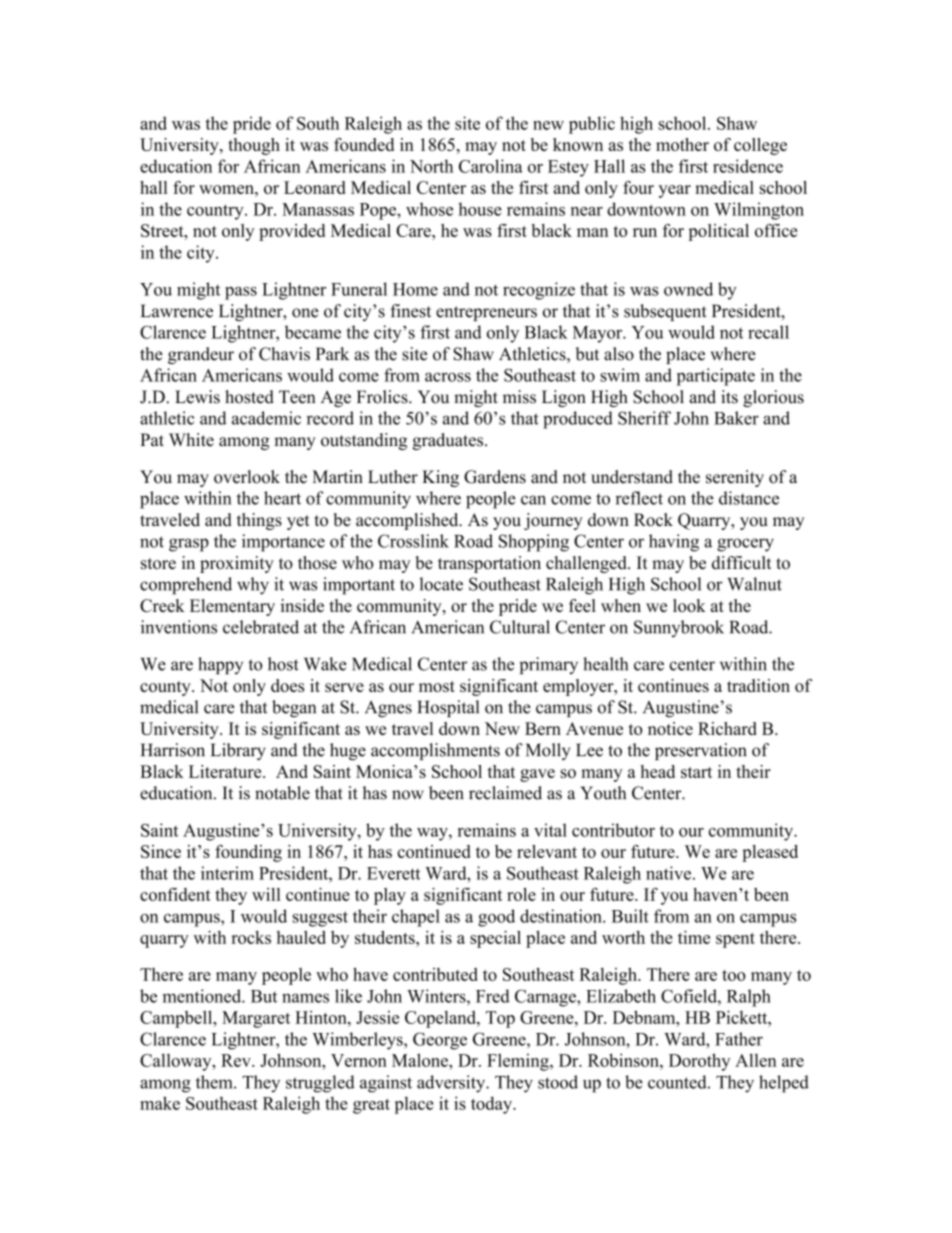 The image size is (952, 1233). I want to click on Carolina, so click(491, 166).
